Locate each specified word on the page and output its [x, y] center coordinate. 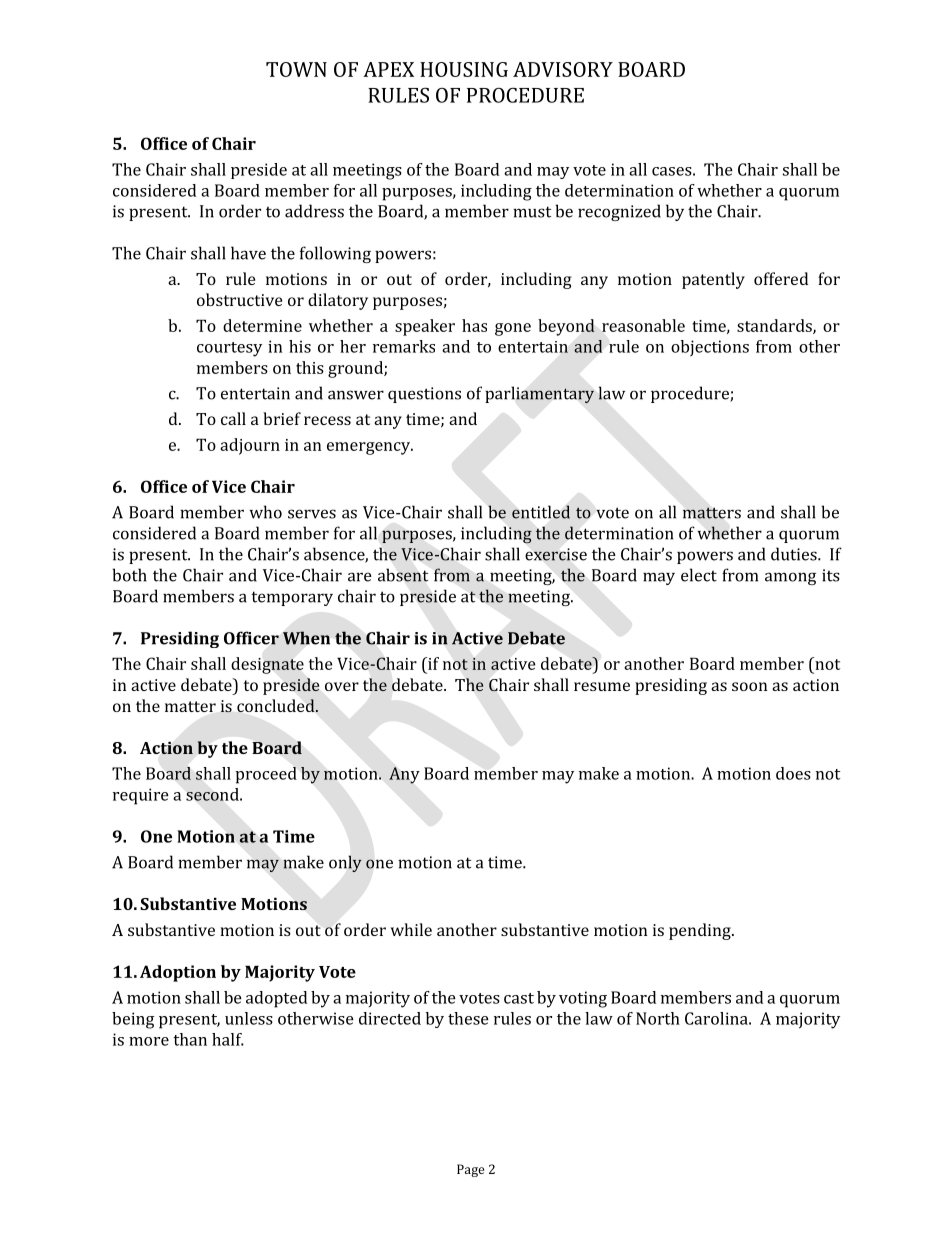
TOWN [296, 69]
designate [267, 665]
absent [403, 575]
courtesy [229, 349]
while [411, 929]
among [790, 578]
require [141, 796]
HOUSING [464, 69]
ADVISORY [563, 69]
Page [470, 1170]
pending [701, 931]
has [474, 325]
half [228, 1039]
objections [710, 348]
